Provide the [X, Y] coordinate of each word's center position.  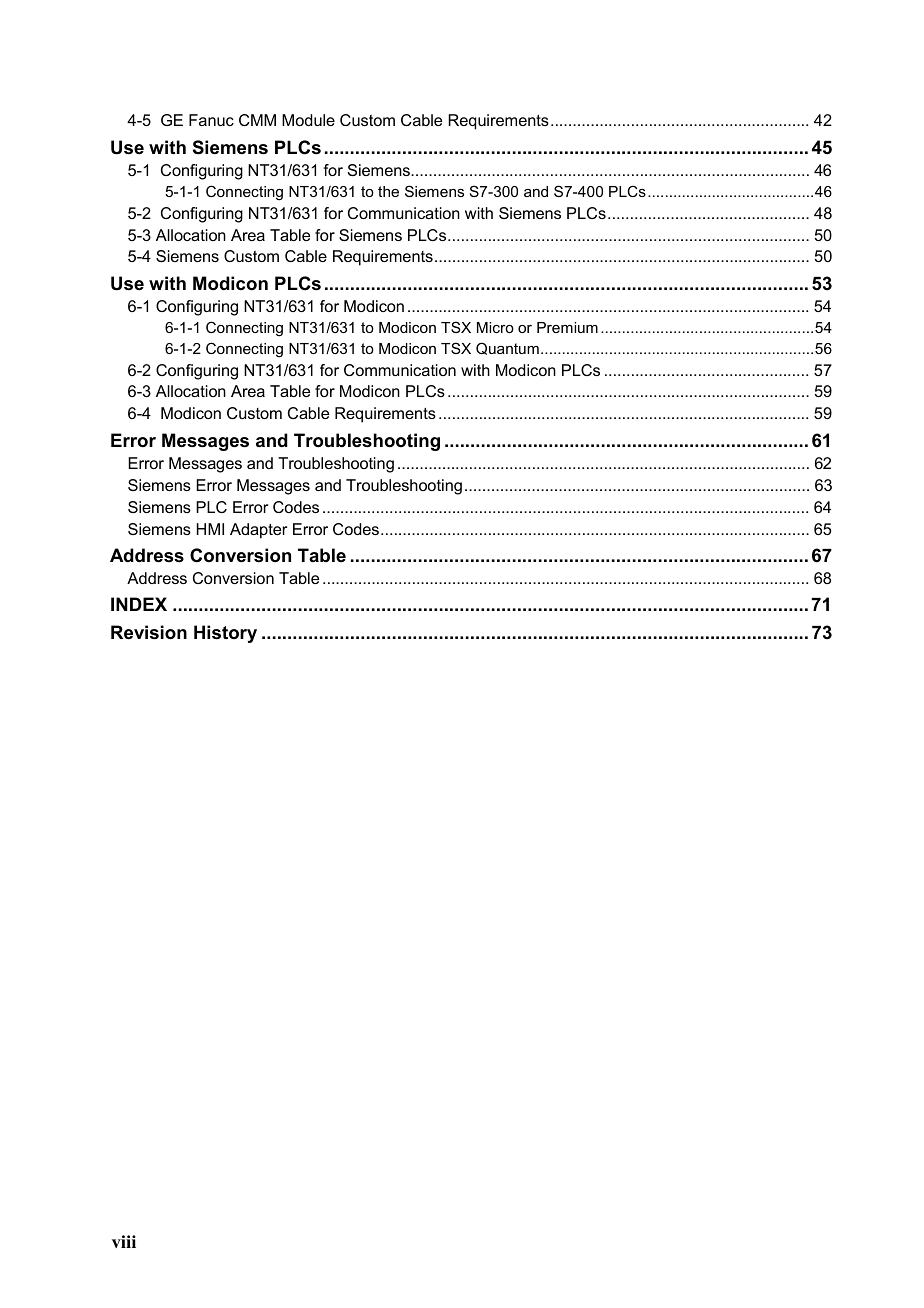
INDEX [139, 604]
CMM [257, 120]
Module [308, 120]
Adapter [258, 531]
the [388, 191]
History [225, 634]
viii [124, 1241]
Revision [149, 632]
